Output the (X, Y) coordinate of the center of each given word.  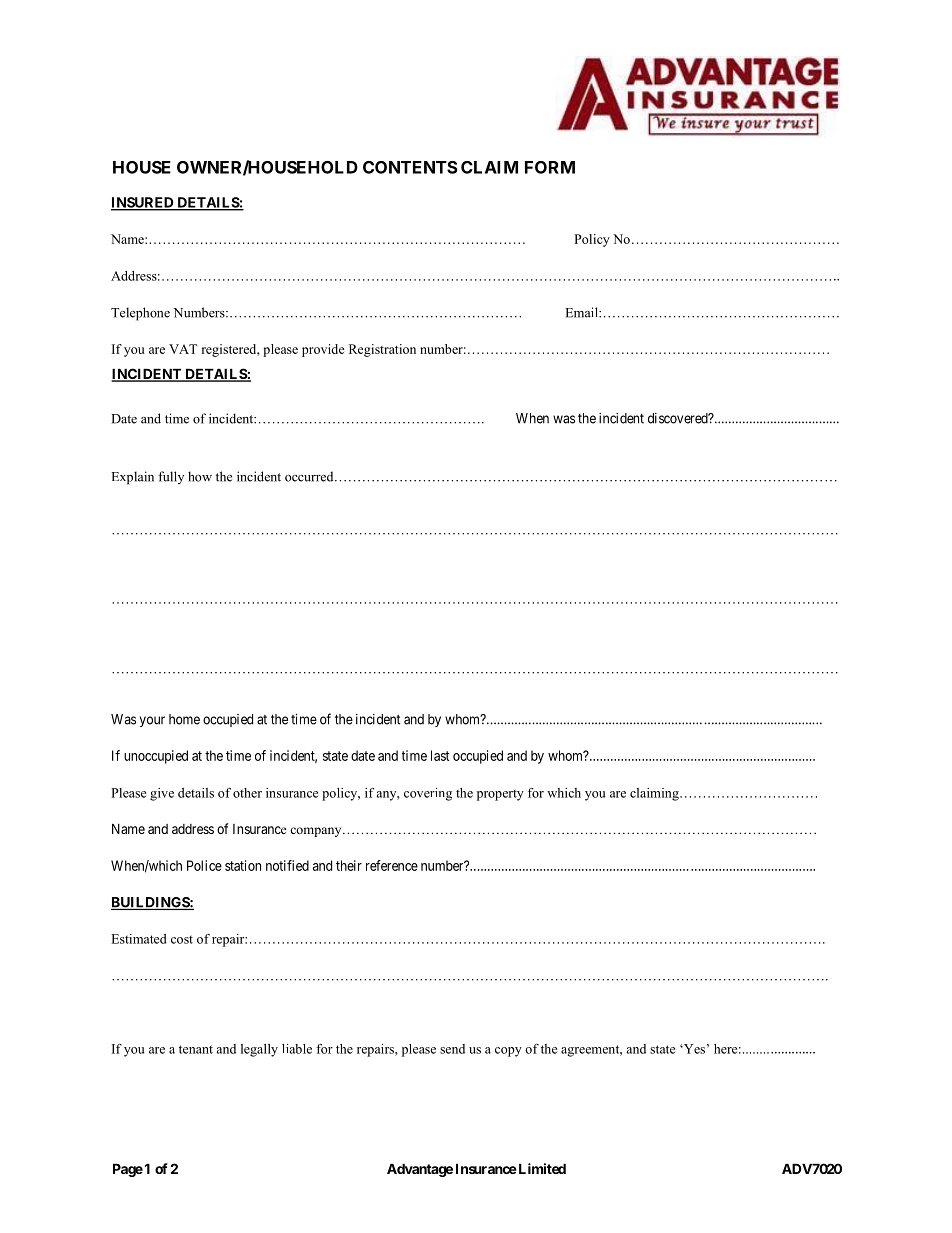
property (500, 795)
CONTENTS (410, 167)
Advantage (420, 1170)
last (440, 755)
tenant (196, 1049)
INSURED (143, 203)
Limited (541, 1168)
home (184, 719)
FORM (550, 167)
